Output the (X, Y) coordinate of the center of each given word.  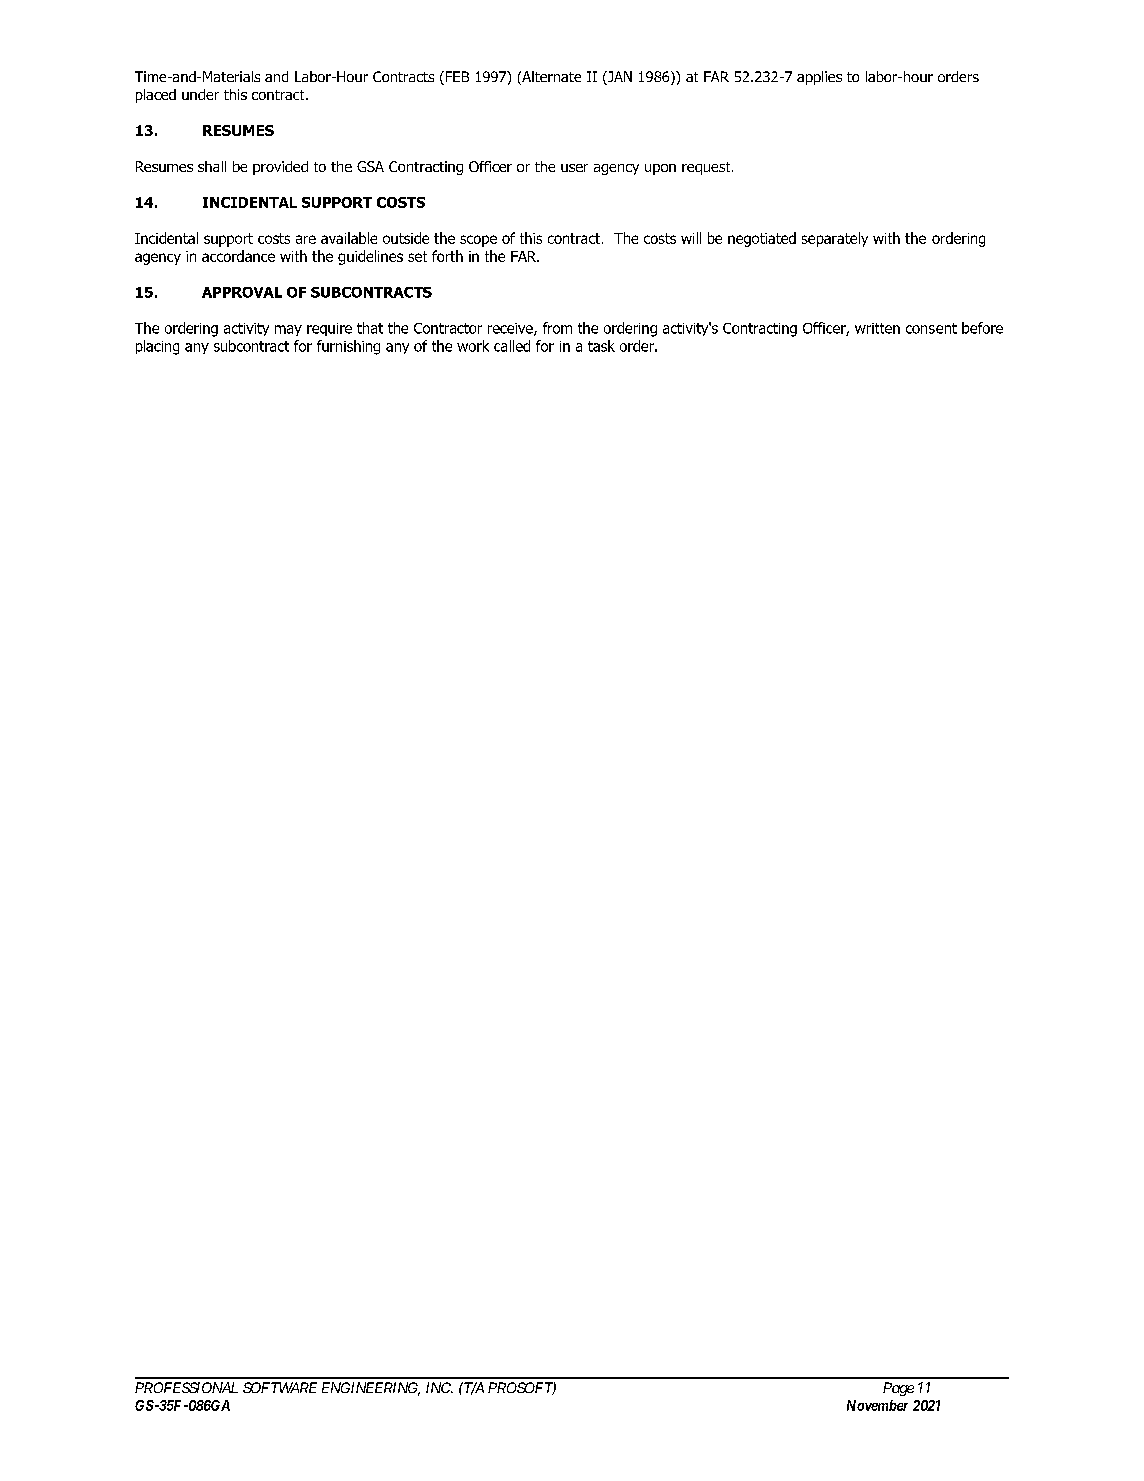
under (200, 94)
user (574, 168)
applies (819, 78)
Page (898, 1389)
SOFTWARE (280, 1387)
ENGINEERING (371, 1389)
